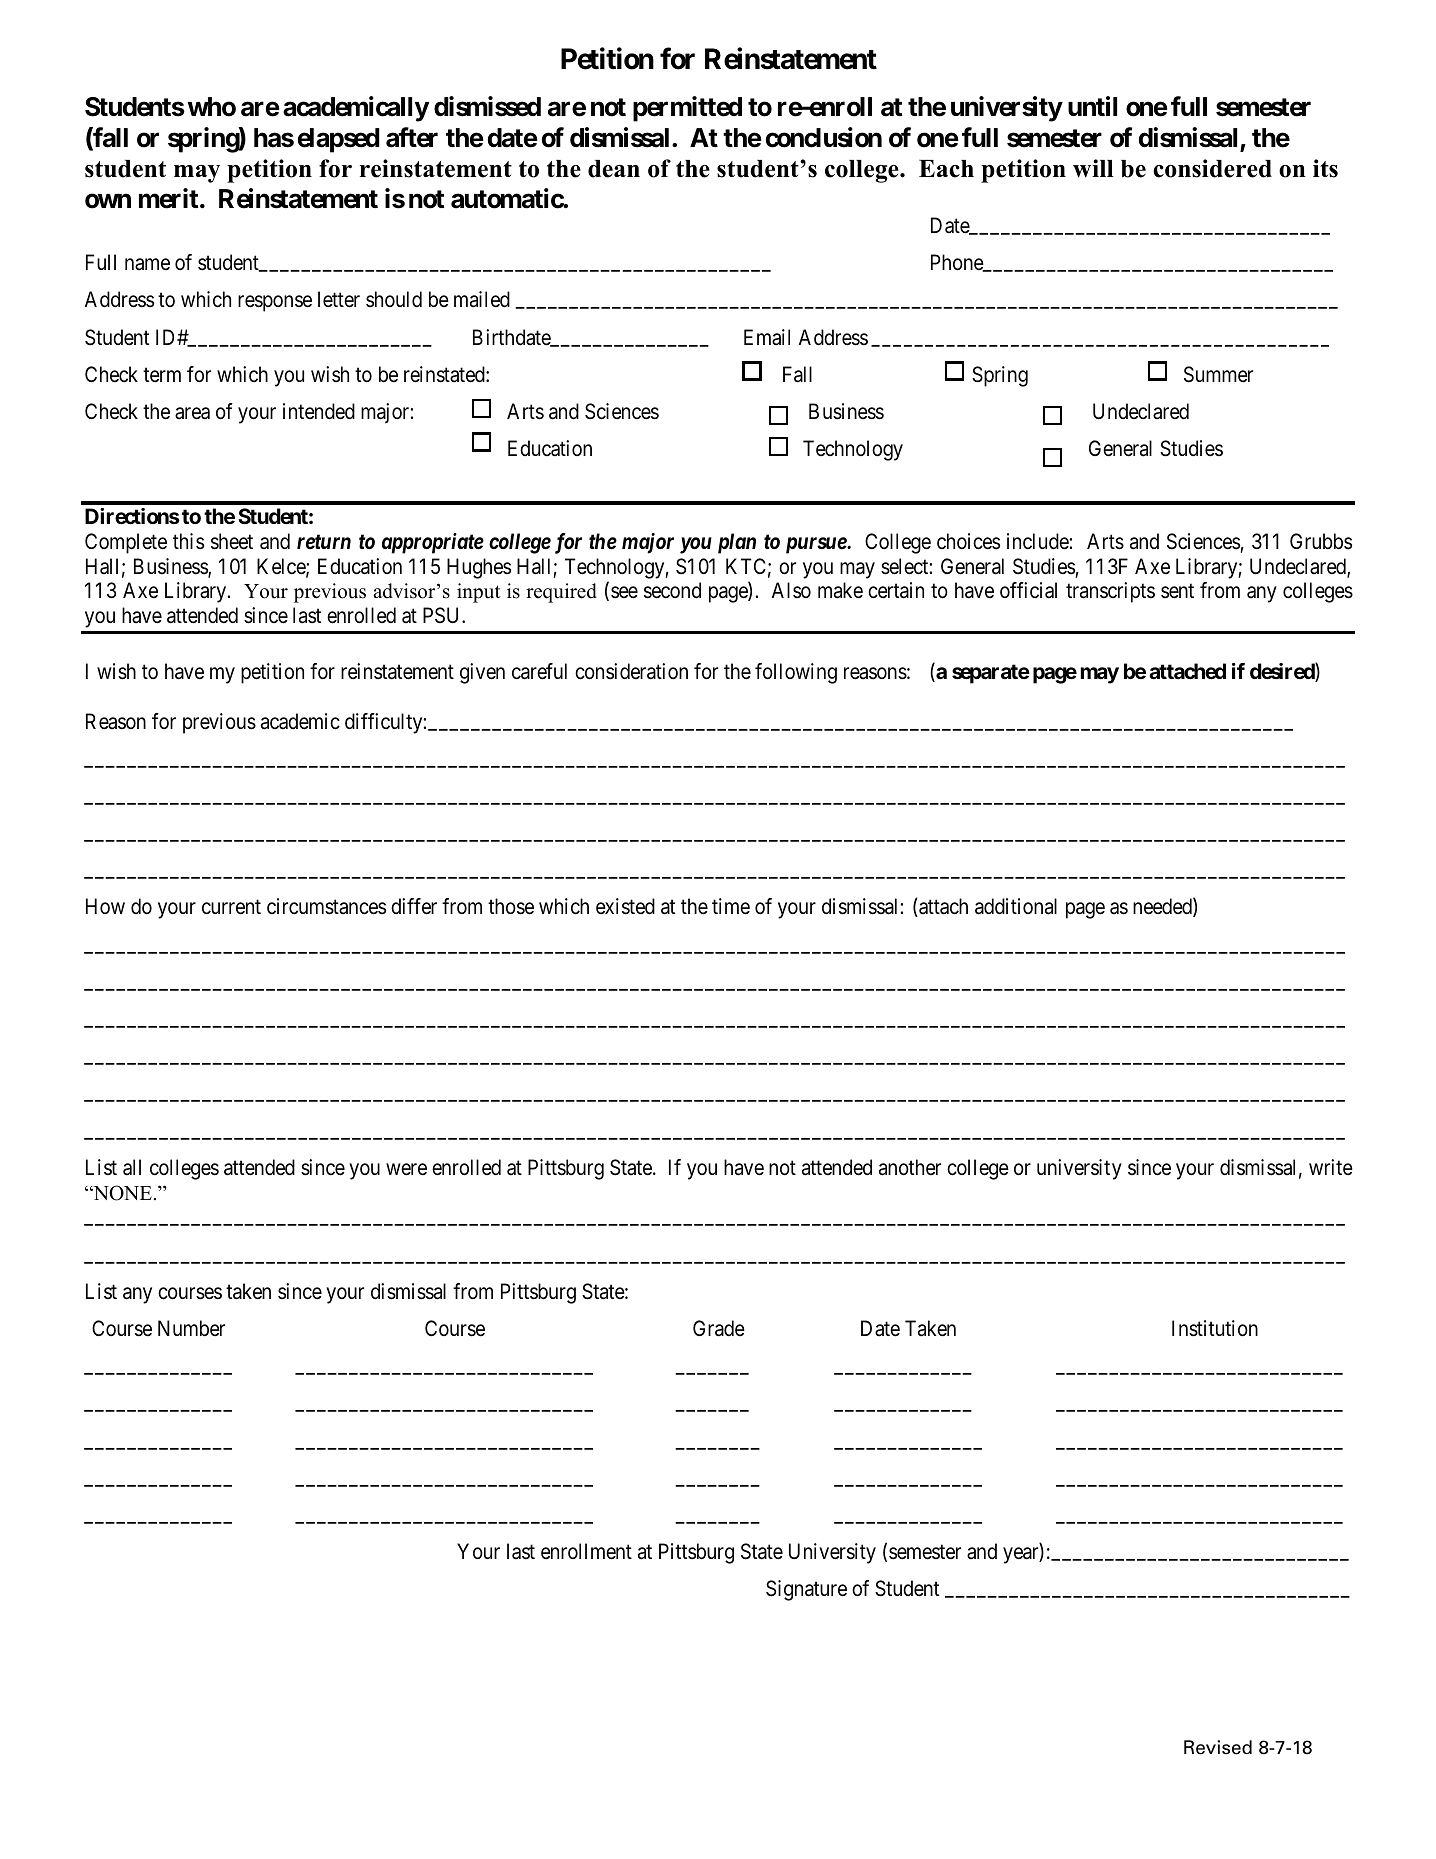 The width and height of the screenshot is (1436, 1859). What do you see at coordinates (806, 1590) in the screenshot?
I see `Signature` at bounding box center [806, 1590].
